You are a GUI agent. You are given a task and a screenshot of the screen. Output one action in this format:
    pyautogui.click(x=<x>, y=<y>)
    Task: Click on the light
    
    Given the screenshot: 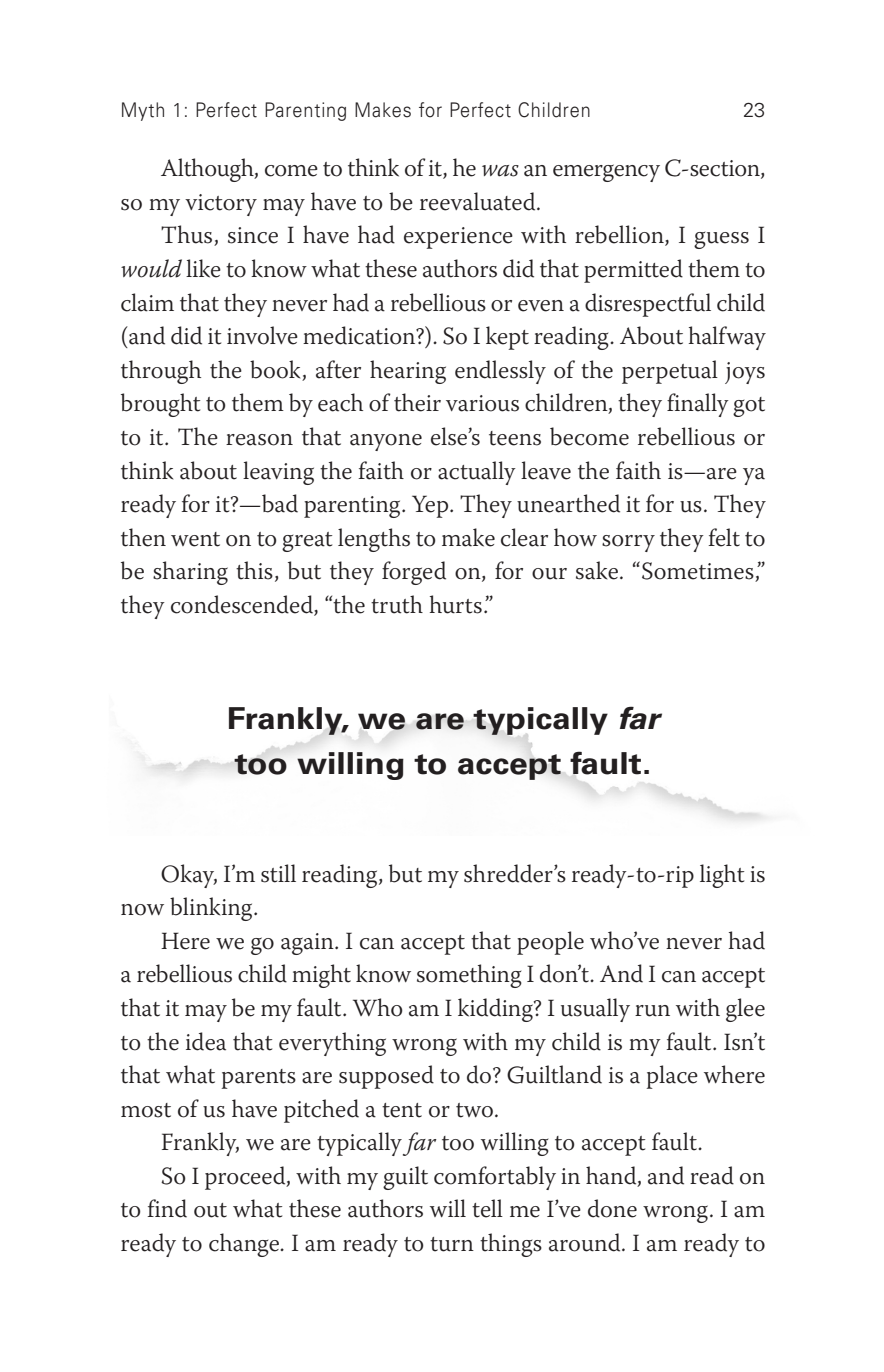 What is the action you would take?
    pyautogui.click(x=722, y=876)
